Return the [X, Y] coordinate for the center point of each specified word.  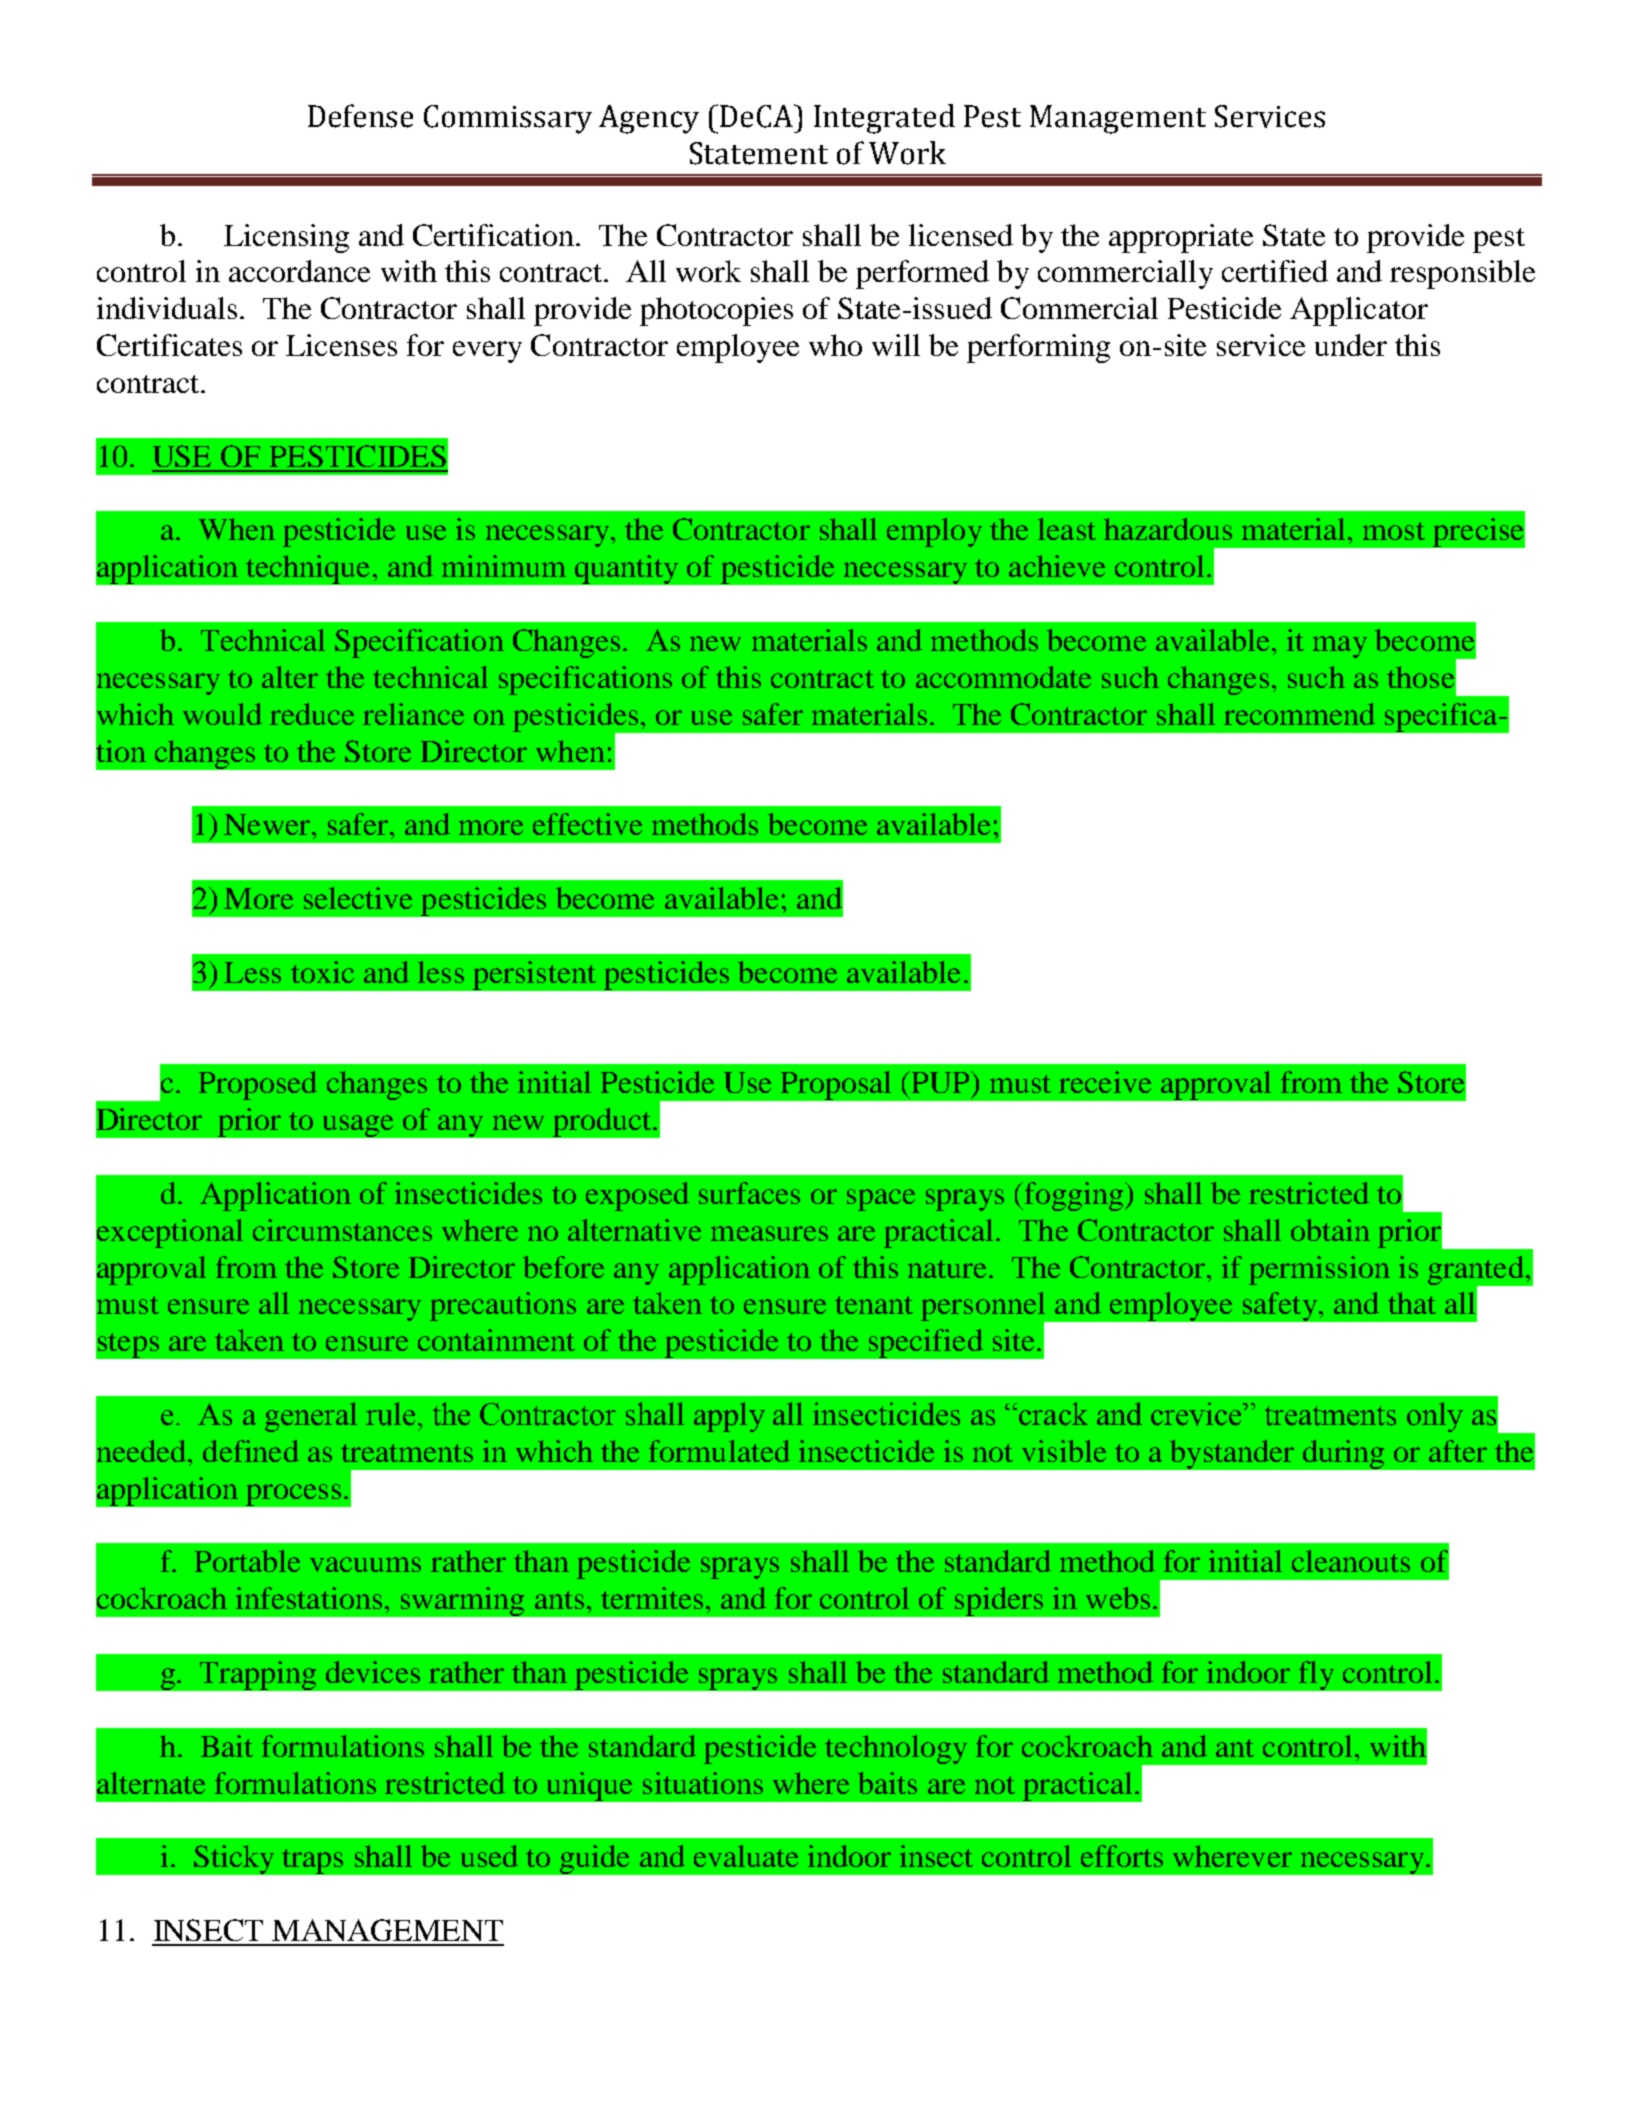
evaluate [746, 1856]
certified [1275, 271]
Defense [360, 116]
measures [769, 1233]
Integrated [884, 119]
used [489, 1856]
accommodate [1003, 677]
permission [1319, 1270]
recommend [1299, 714]
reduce [312, 714]
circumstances [342, 1230]
